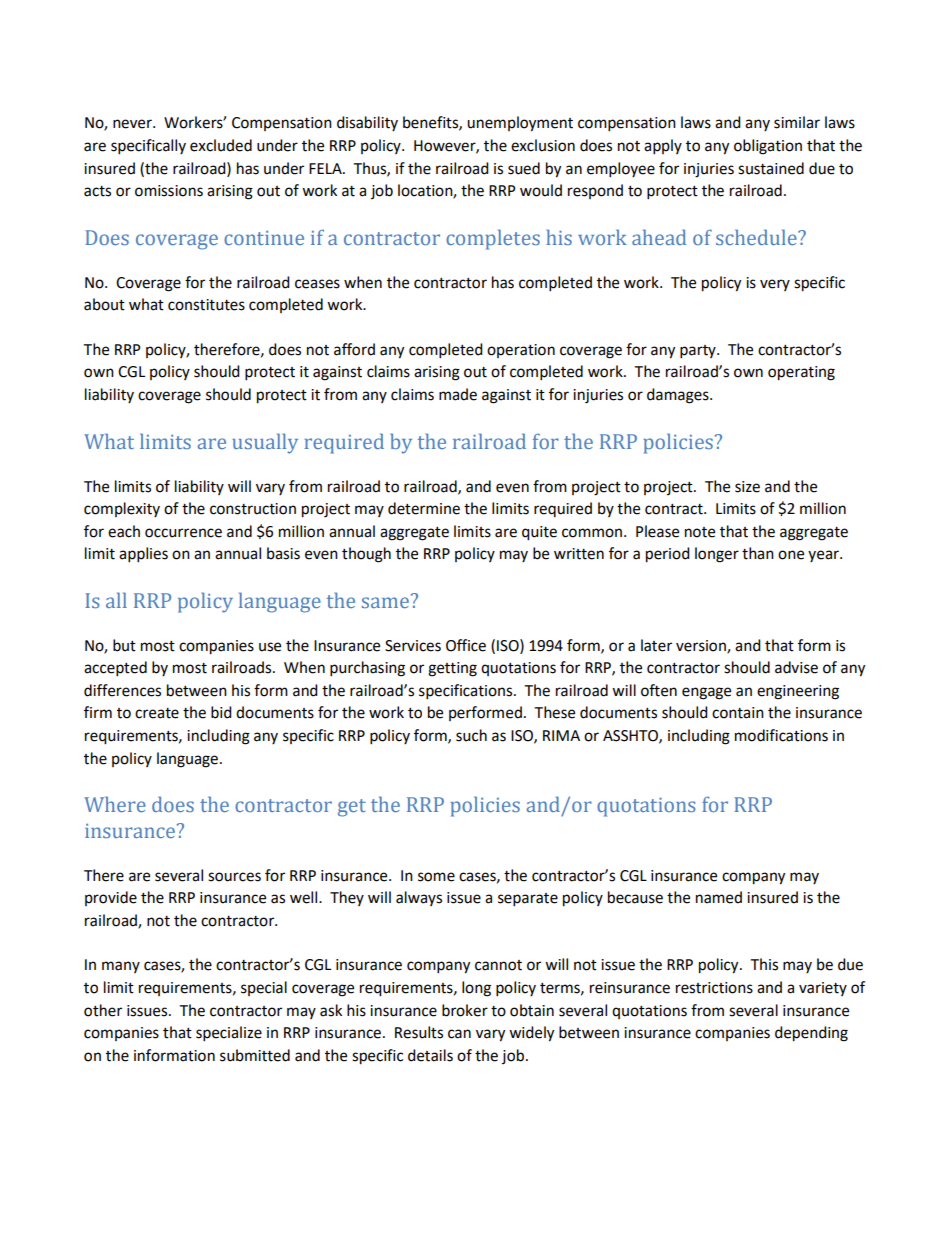 The image size is (952, 1233). Describe the element at coordinates (758, 553) in the page. I see `than` at that location.
